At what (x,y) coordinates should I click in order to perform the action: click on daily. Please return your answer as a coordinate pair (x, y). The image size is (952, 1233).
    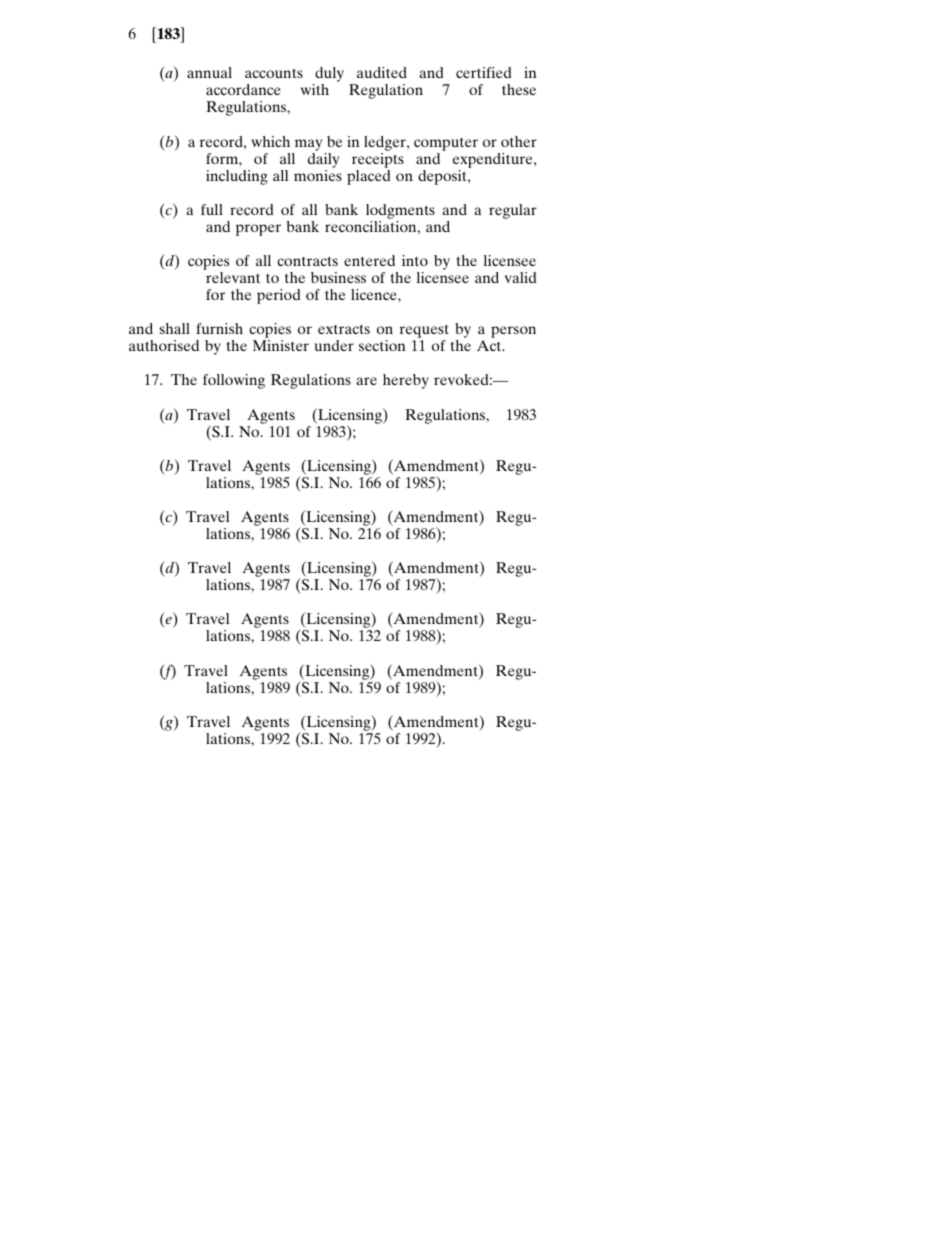
    Looking at the image, I should click on (323, 160).
